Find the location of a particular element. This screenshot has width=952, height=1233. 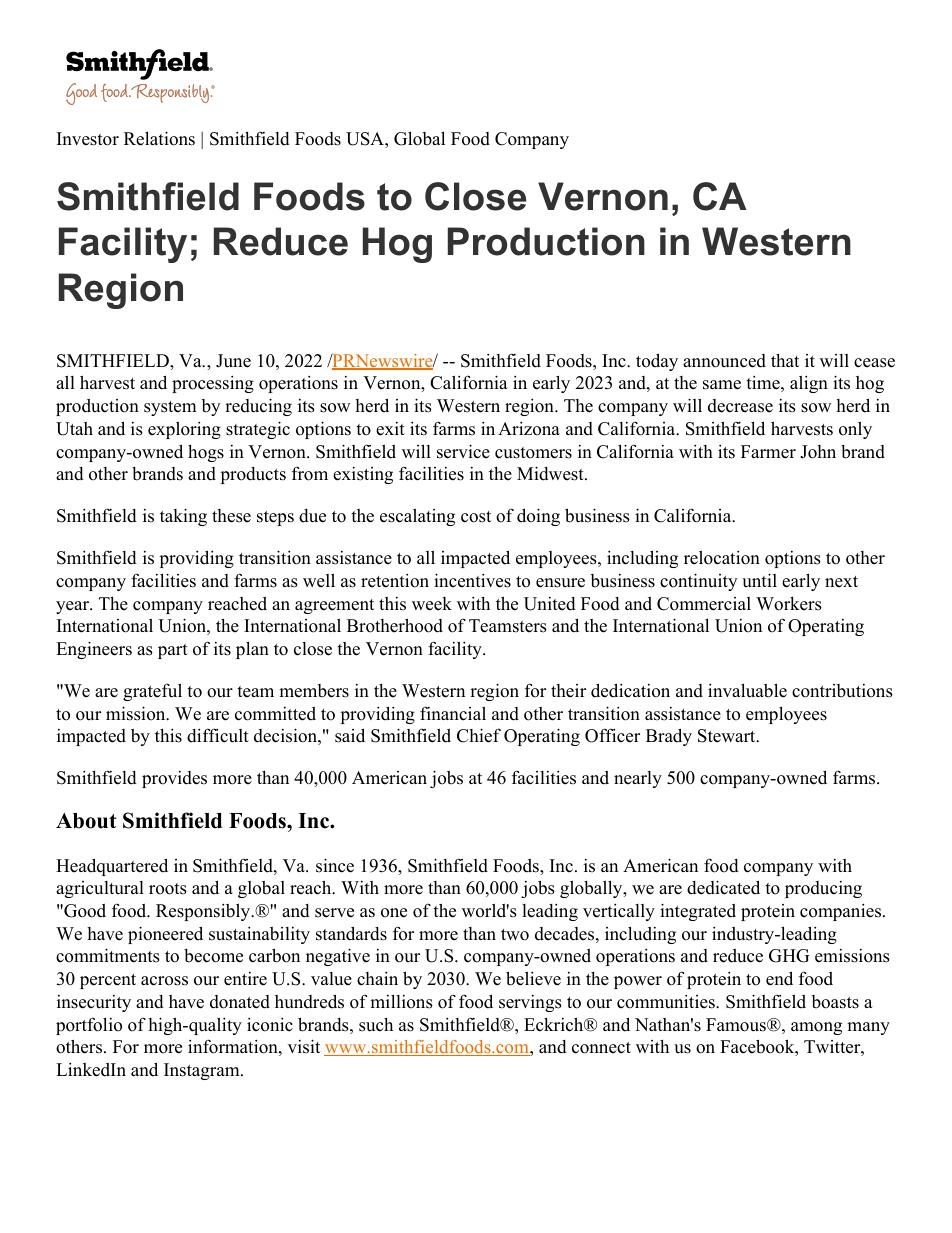

provides is located at coordinates (174, 779).
